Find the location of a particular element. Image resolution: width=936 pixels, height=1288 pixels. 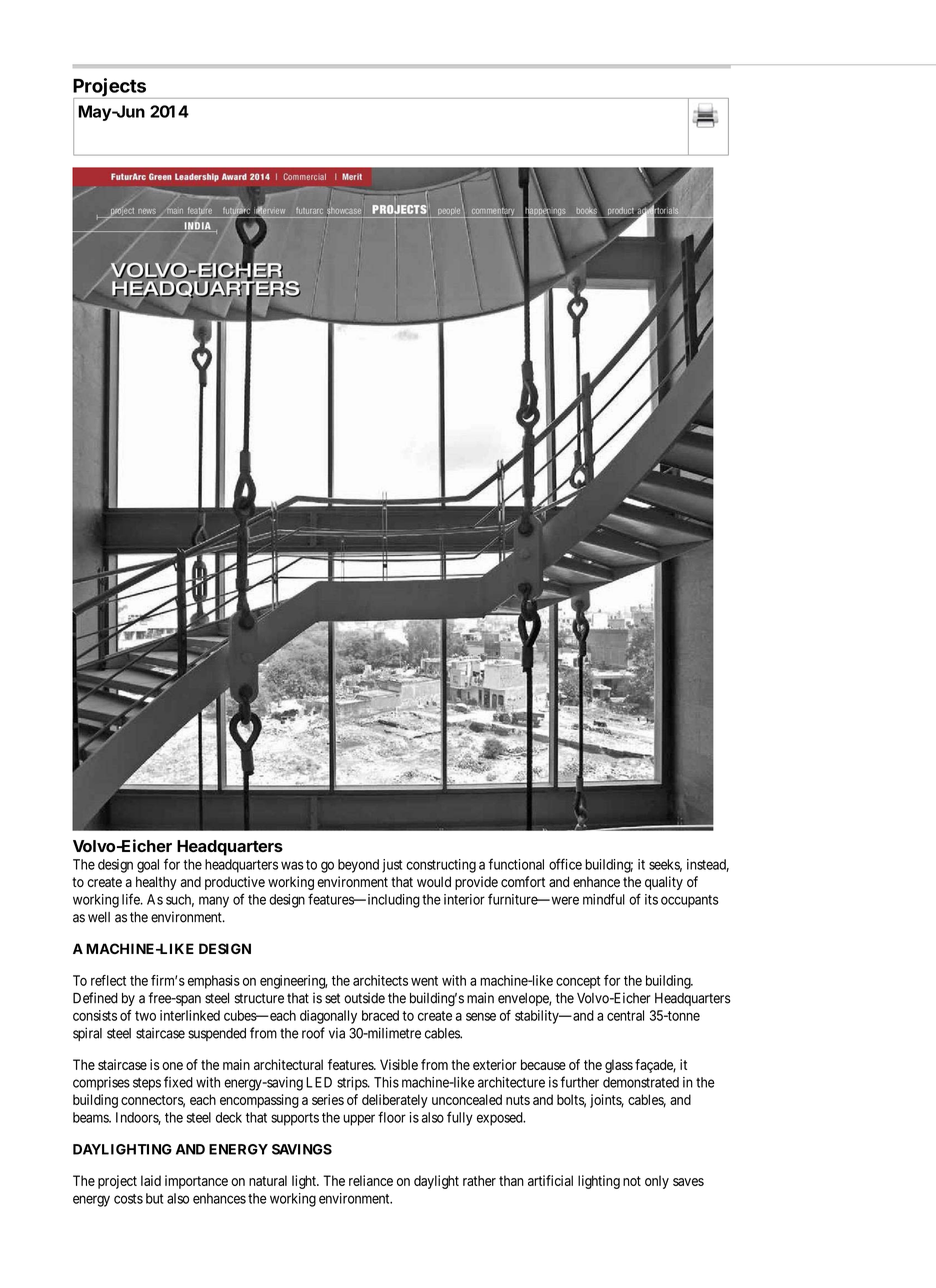

reflect is located at coordinates (108, 980).
